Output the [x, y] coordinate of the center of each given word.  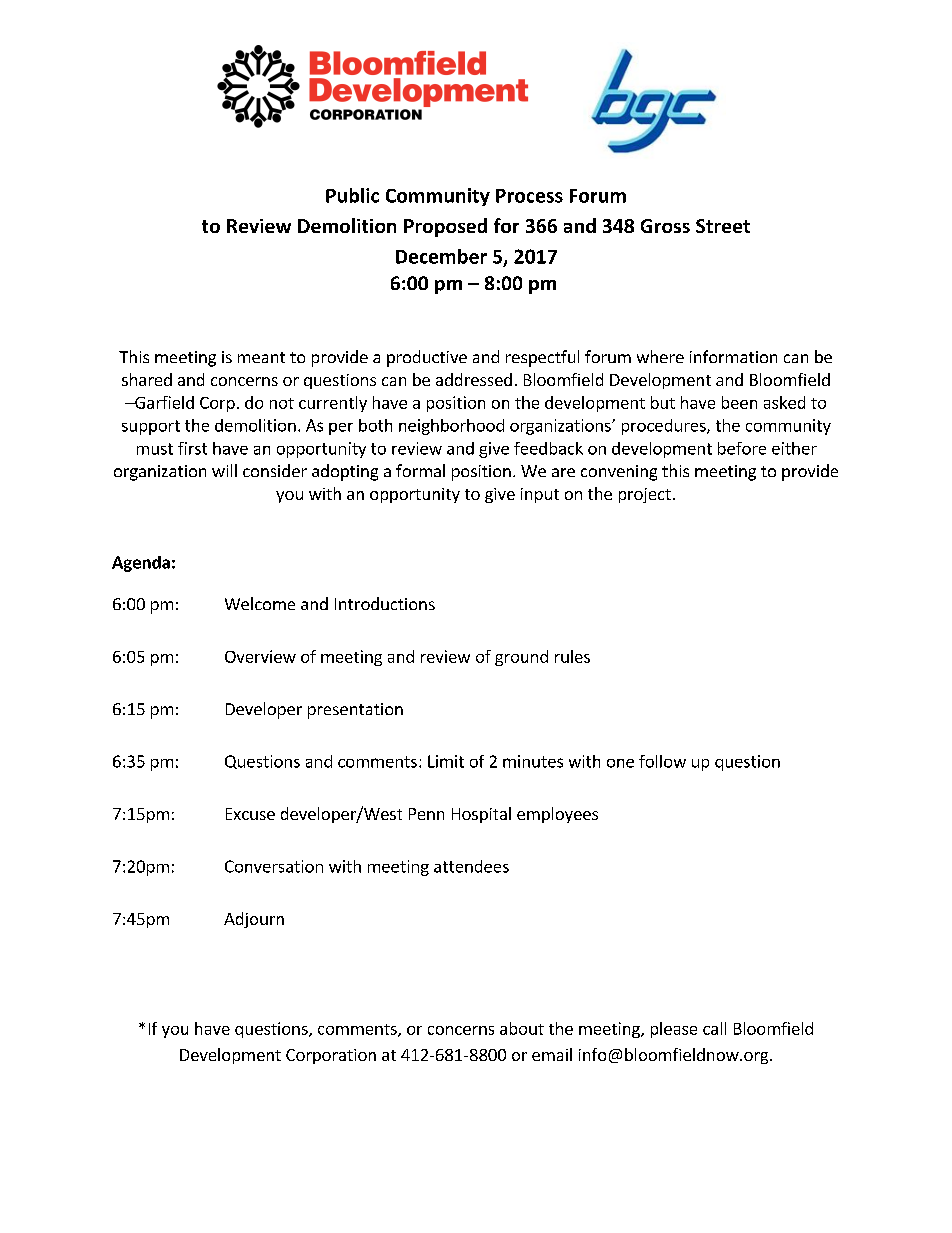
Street [723, 226]
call [714, 1028]
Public [352, 195]
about [522, 1028]
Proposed [445, 227]
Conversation [274, 866]
